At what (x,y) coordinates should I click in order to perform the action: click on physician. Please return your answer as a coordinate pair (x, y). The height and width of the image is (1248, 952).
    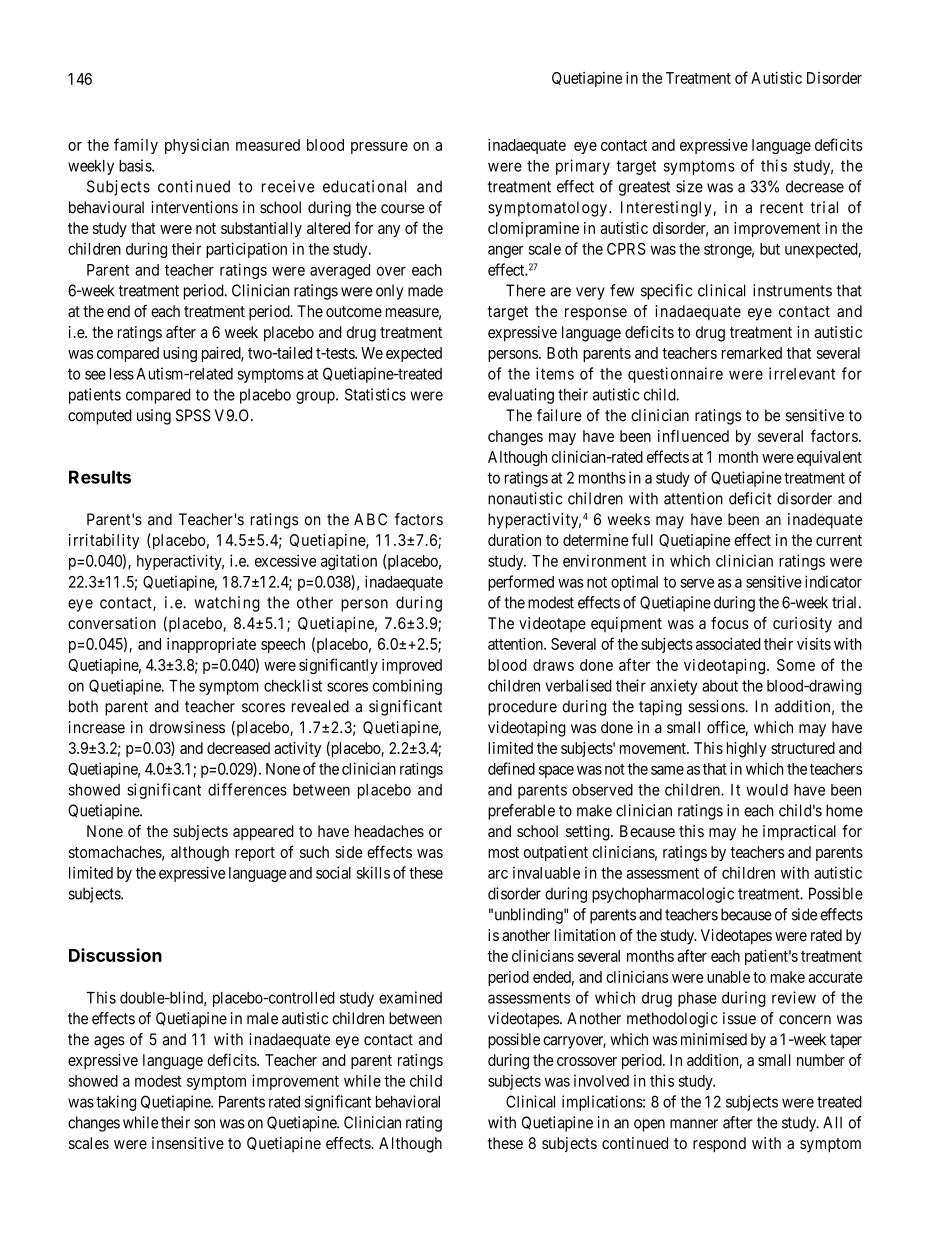
    Looking at the image, I should click on (197, 146).
